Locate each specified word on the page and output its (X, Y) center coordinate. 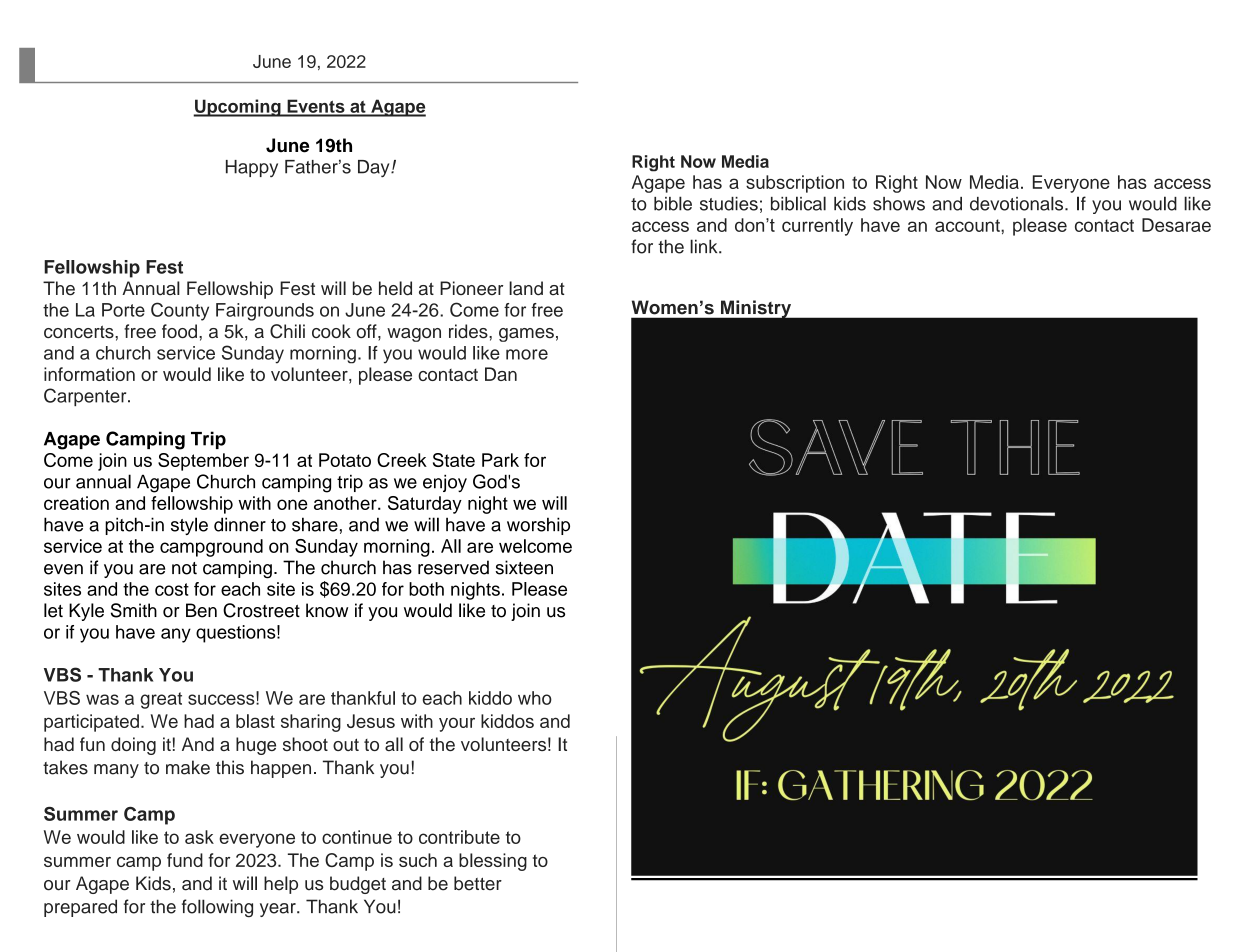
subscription (795, 184)
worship (538, 526)
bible (673, 203)
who (535, 698)
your (457, 724)
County (180, 311)
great (161, 700)
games (526, 335)
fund (185, 860)
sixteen (524, 567)
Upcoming (238, 108)
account (968, 225)
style (189, 526)
